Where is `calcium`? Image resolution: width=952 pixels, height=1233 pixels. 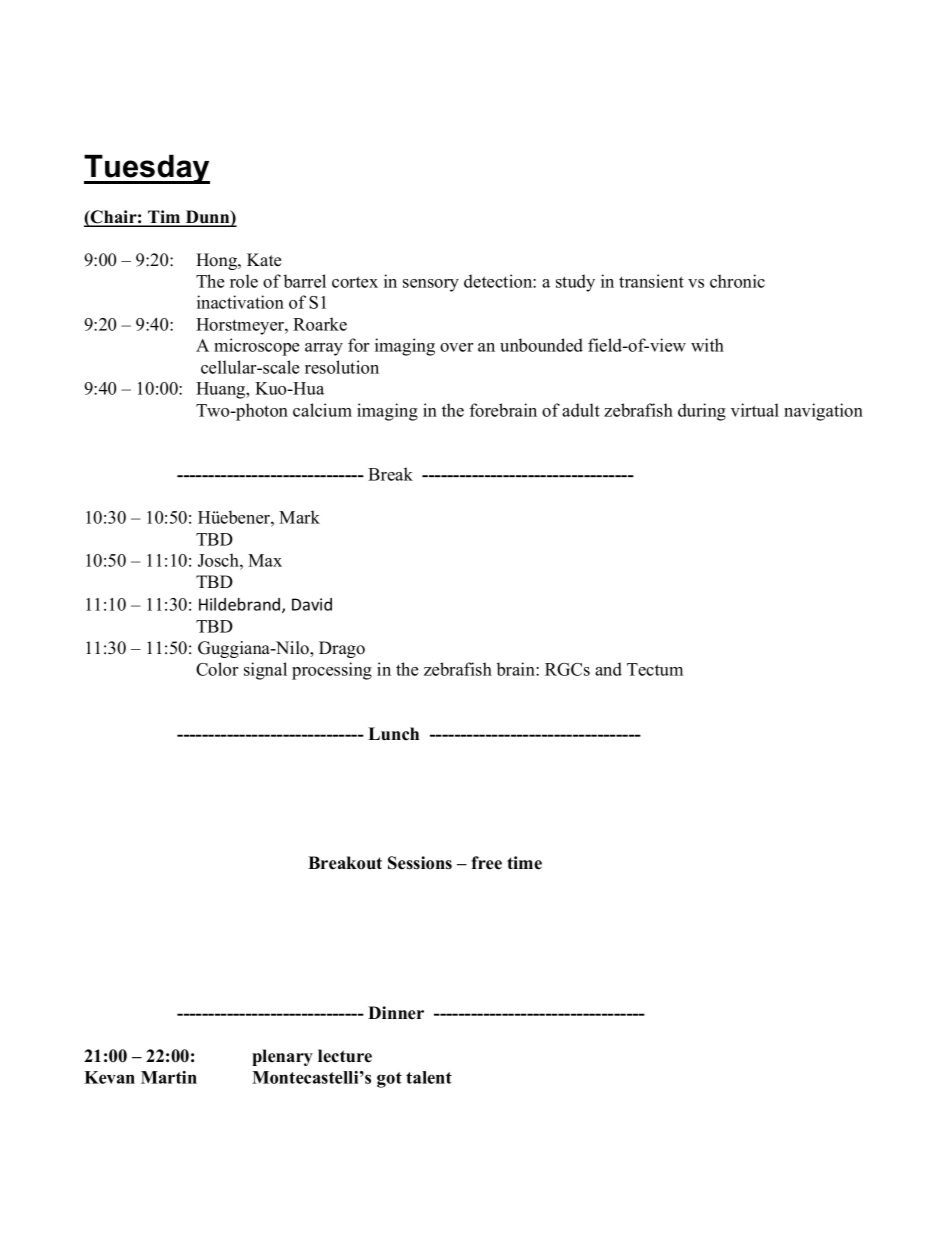 calcium is located at coordinates (322, 410).
